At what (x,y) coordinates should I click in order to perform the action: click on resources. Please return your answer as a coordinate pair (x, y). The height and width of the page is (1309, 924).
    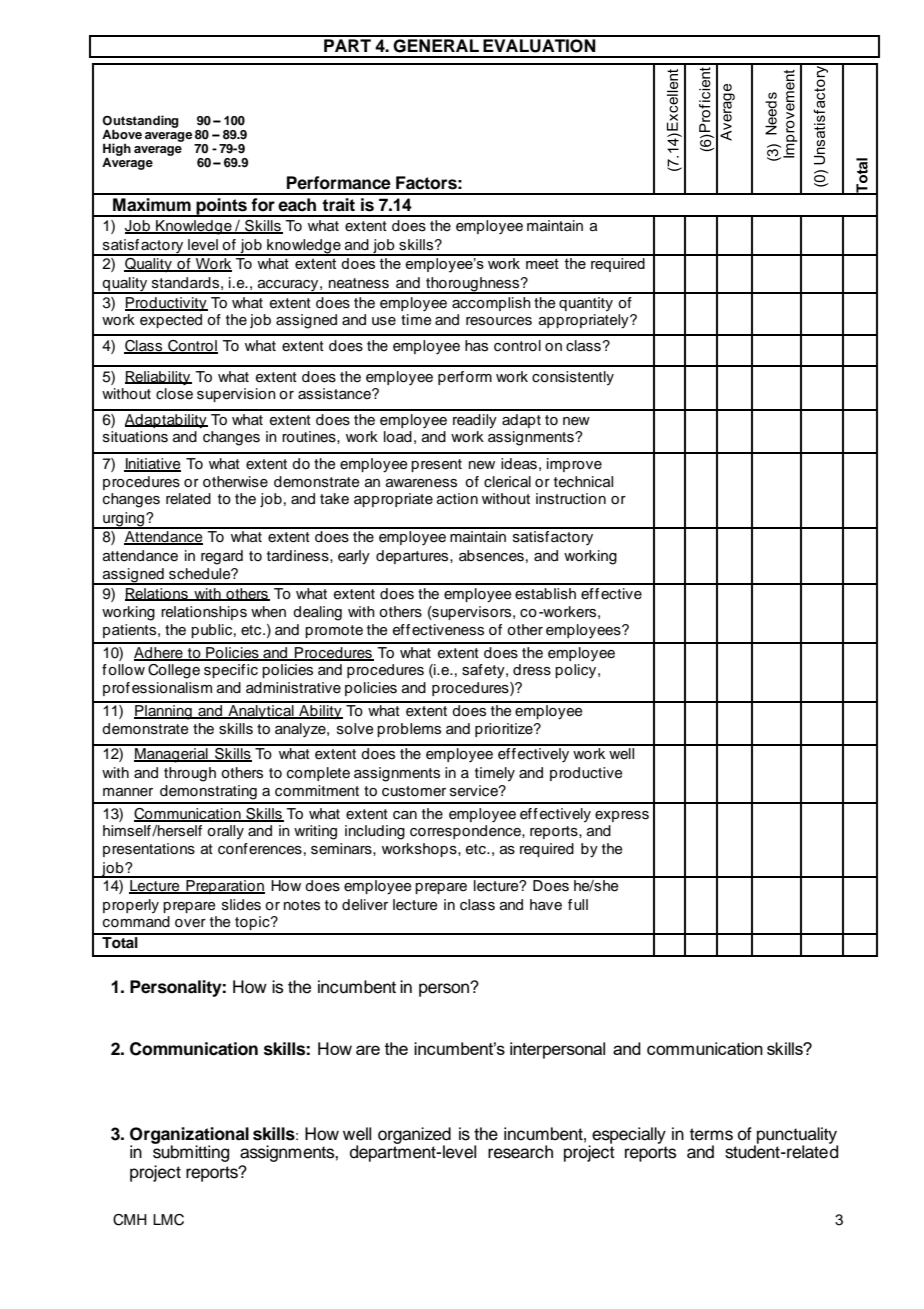
    Looking at the image, I should click on (499, 321).
